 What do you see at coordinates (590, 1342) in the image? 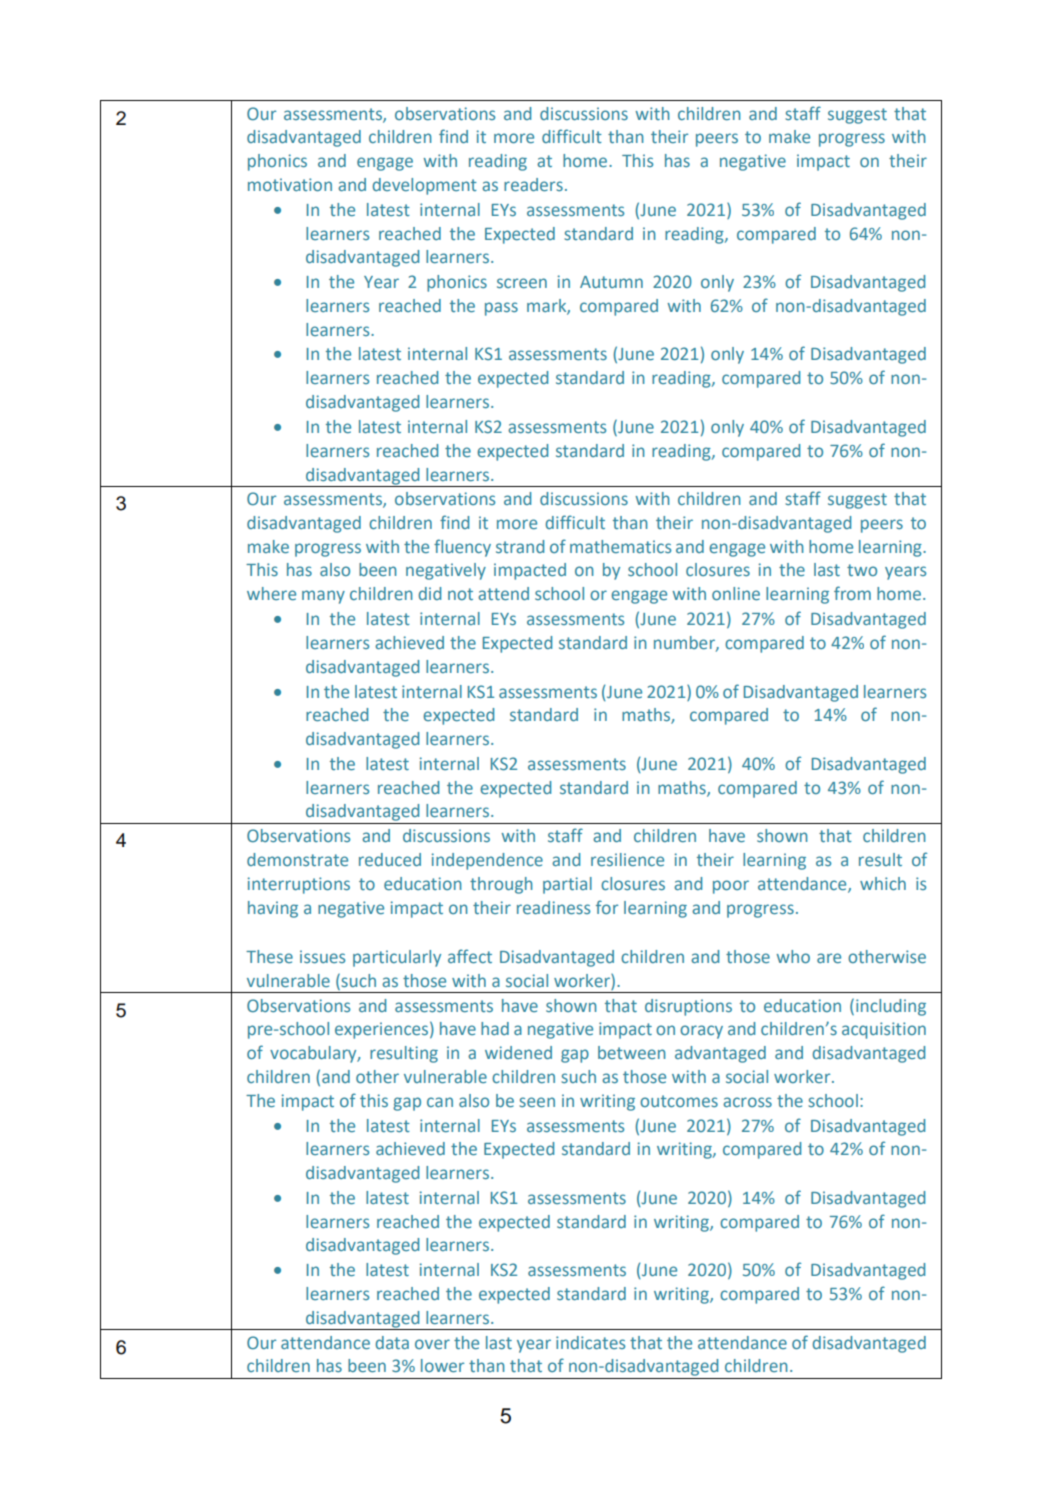
I see `indicates` at bounding box center [590, 1342].
